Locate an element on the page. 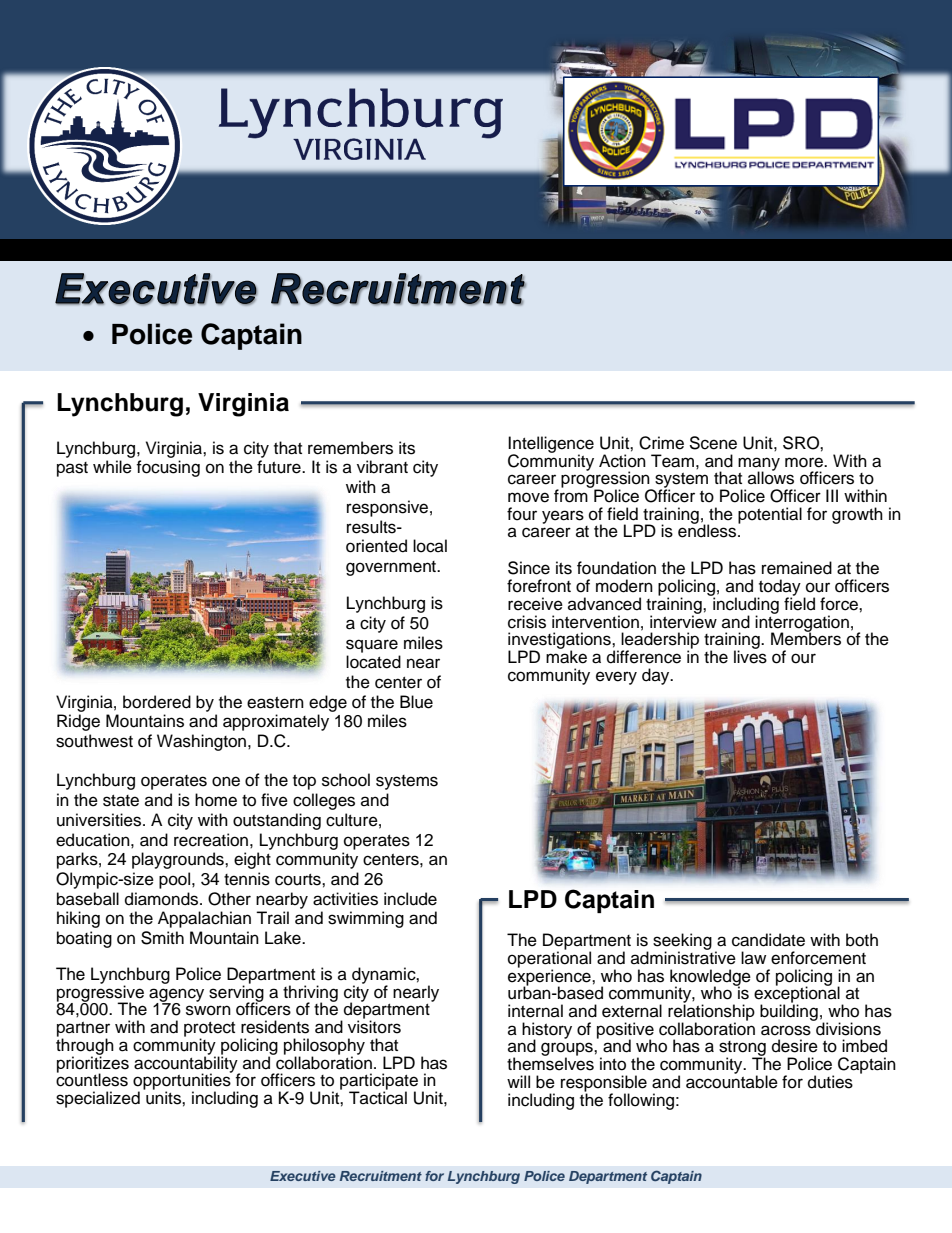 Image resolution: width=952 pixels, height=1233 pixels. lives is located at coordinates (750, 656).
